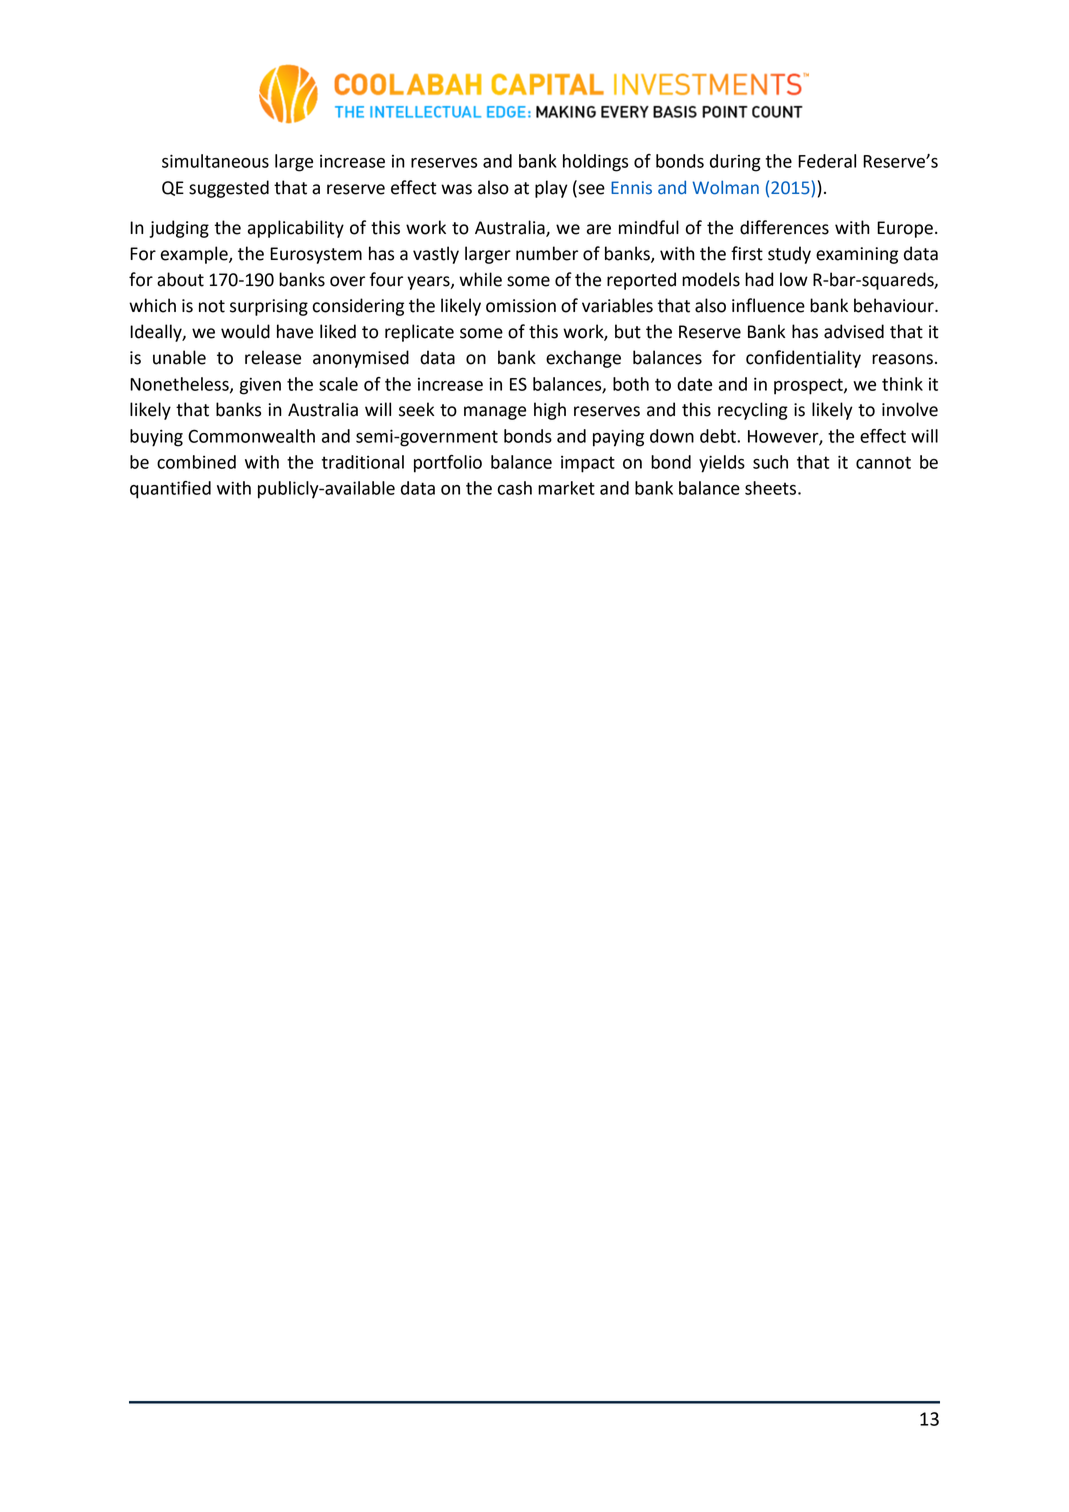 The width and height of the screenshot is (1069, 1512). Describe the element at coordinates (170, 490) in the screenshot. I see `quantified` at that location.
